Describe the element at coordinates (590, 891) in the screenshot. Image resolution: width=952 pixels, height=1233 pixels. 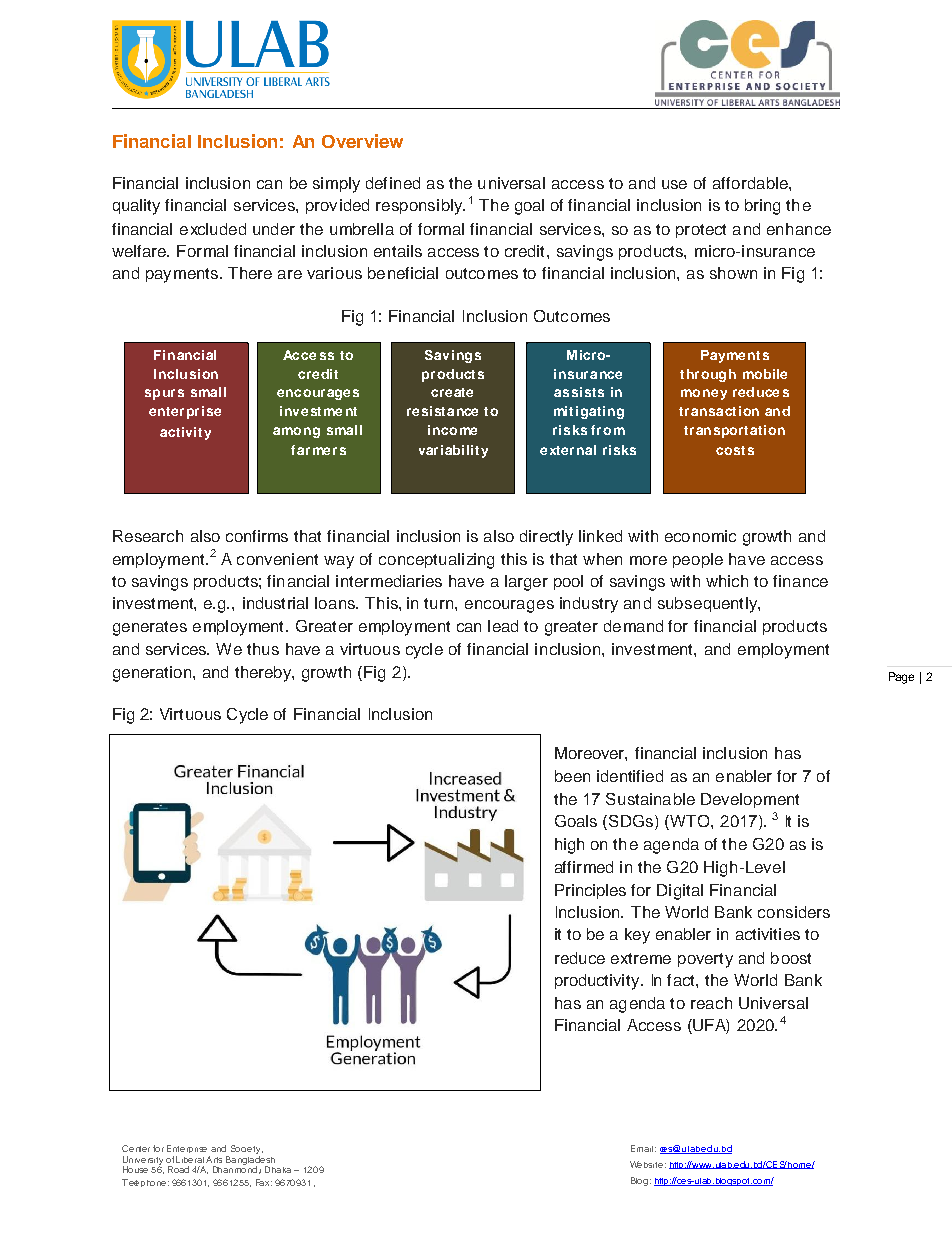
I see `Principles` at that location.
